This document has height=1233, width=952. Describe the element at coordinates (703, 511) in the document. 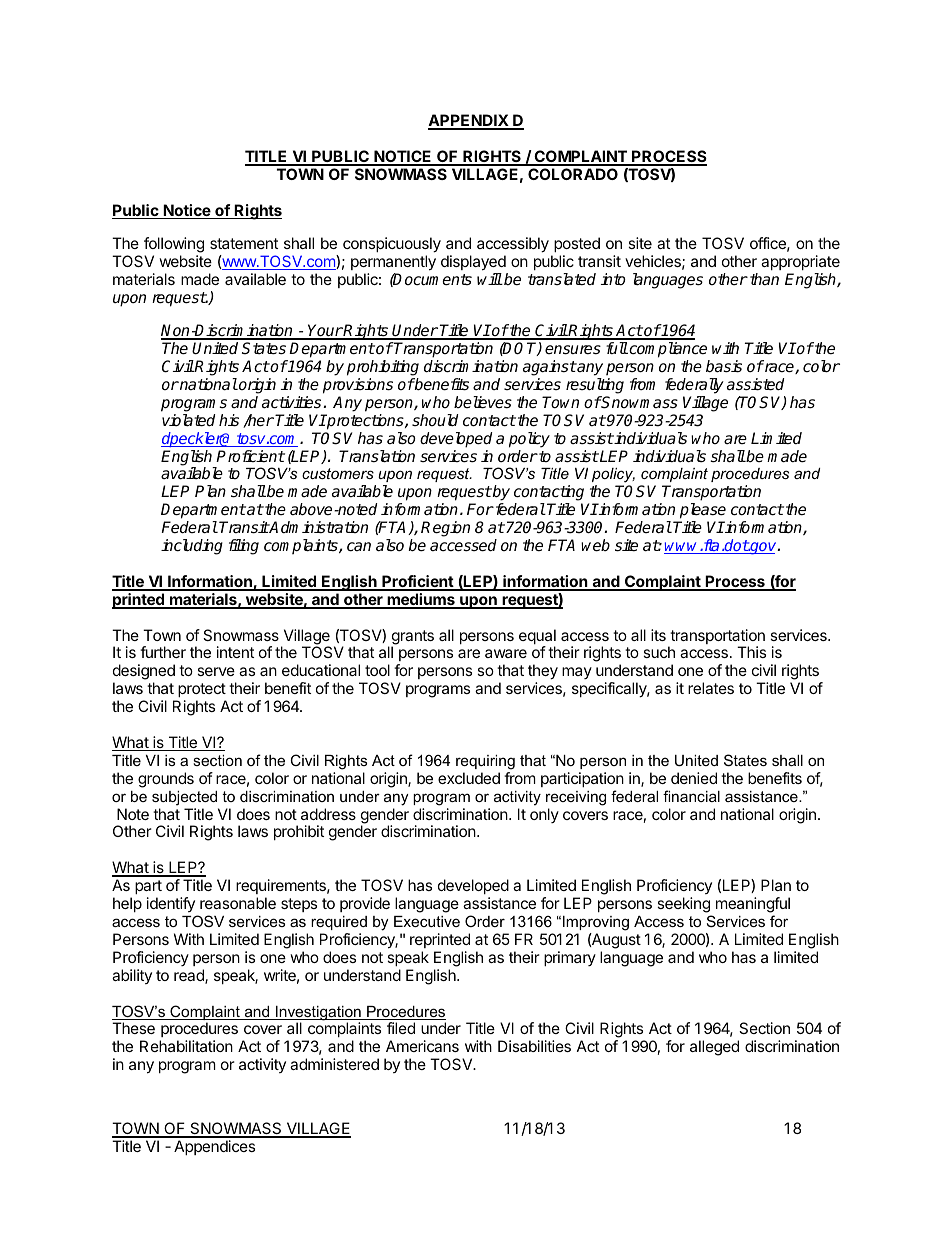

I see `please` at that location.
